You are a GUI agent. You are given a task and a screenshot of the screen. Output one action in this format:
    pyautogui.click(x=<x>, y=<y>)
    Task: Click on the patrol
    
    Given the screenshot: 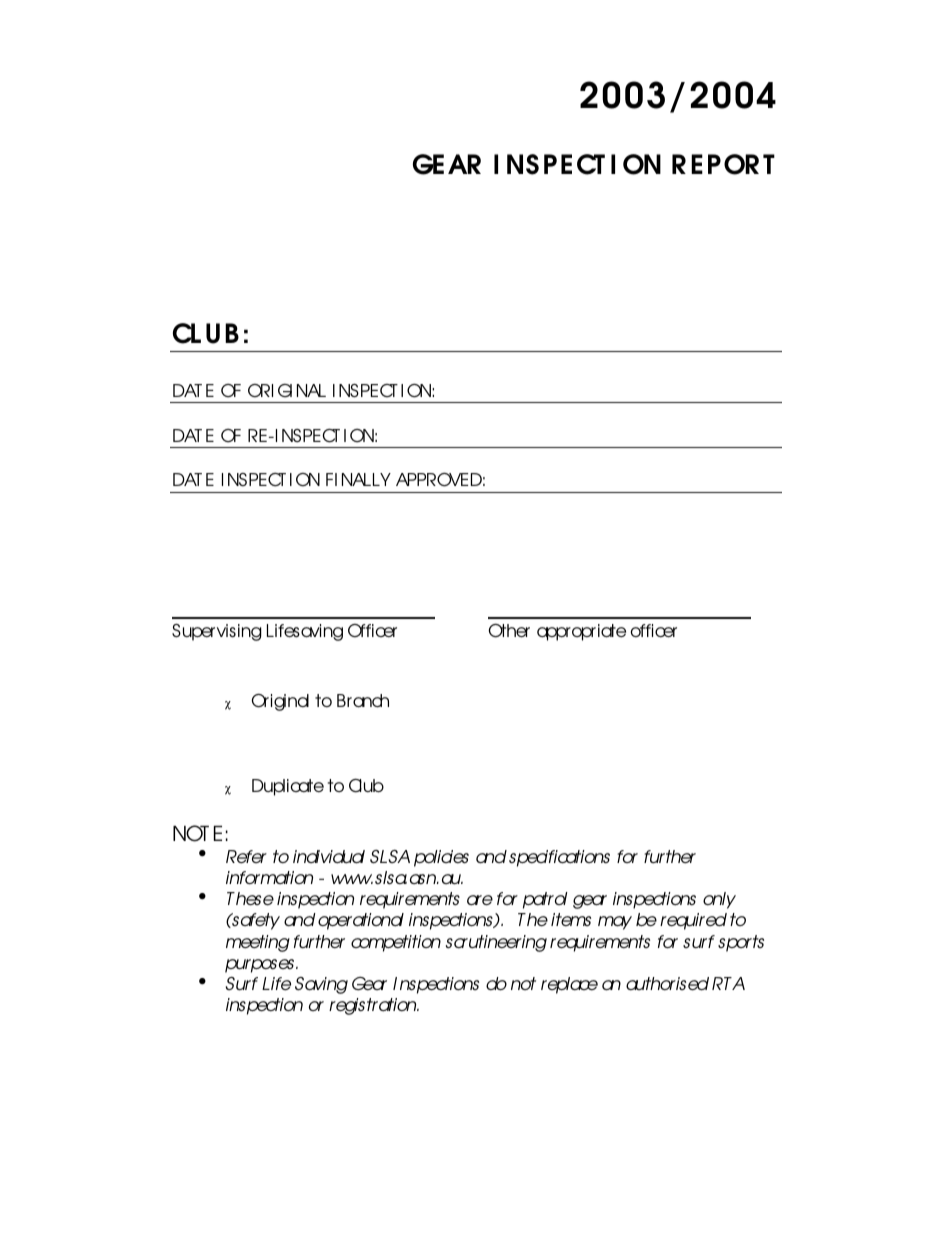 What is the action you would take?
    pyautogui.click(x=545, y=900)
